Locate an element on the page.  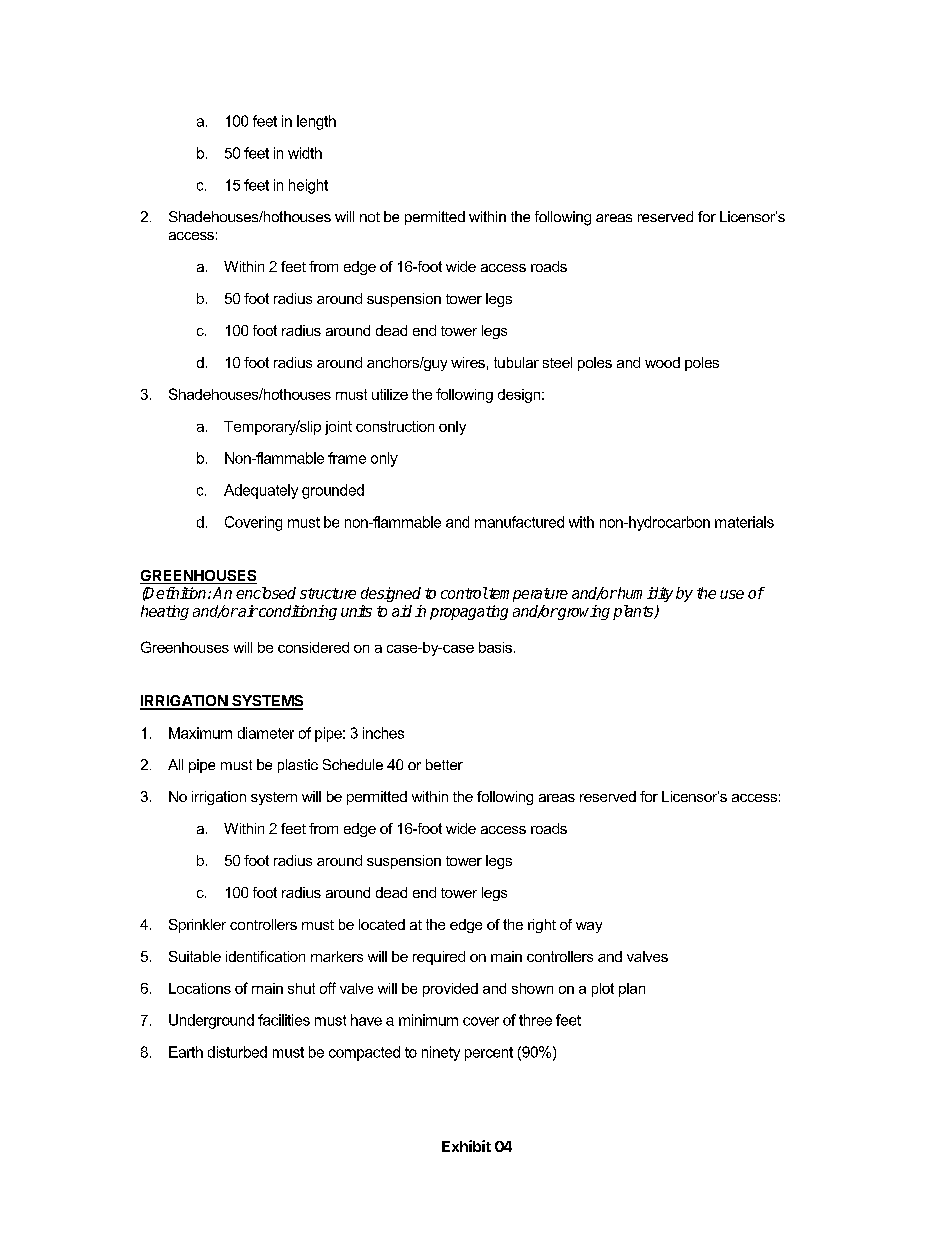
not is located at coordinates (370, 217).
